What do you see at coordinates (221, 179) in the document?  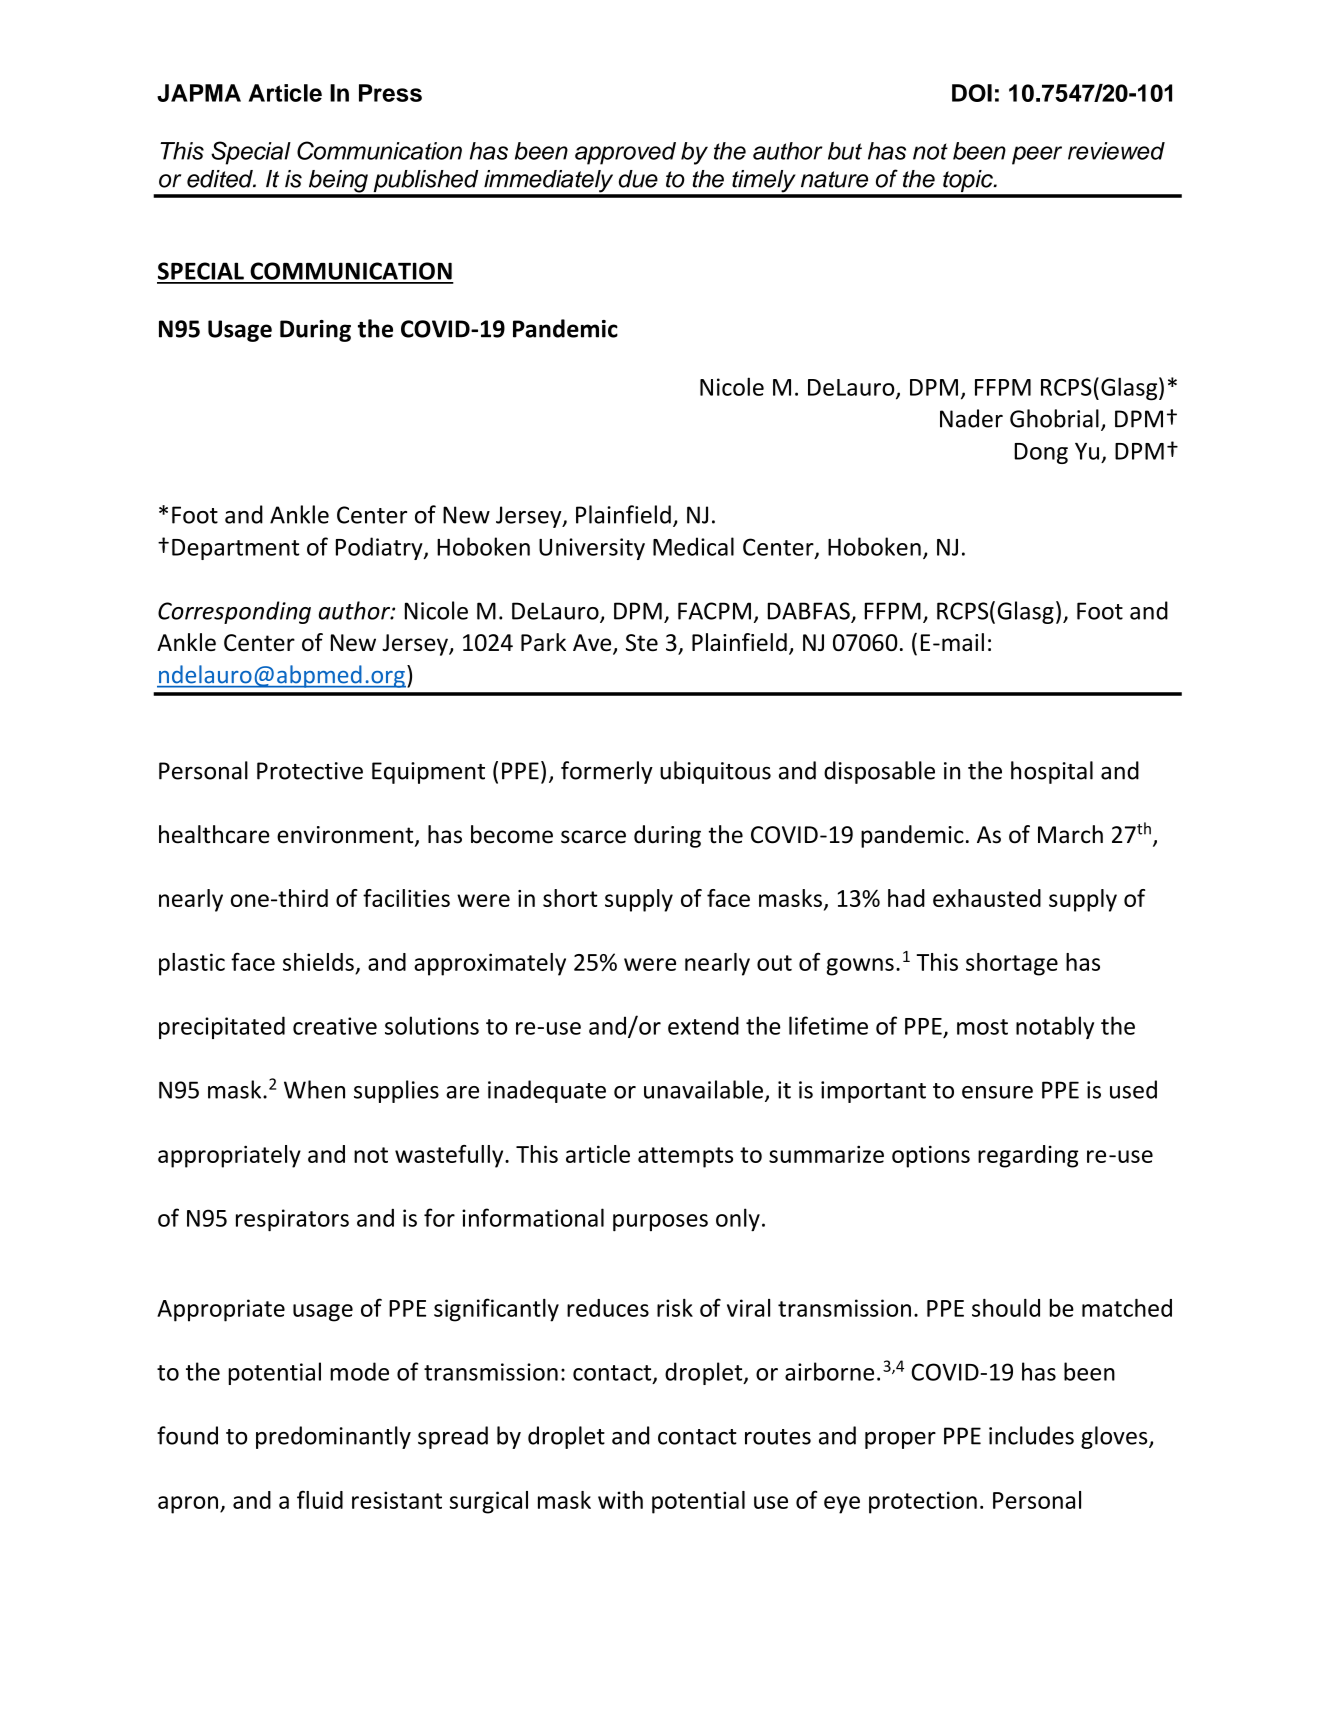 I see `edited` at bounding box center [221, 179].
